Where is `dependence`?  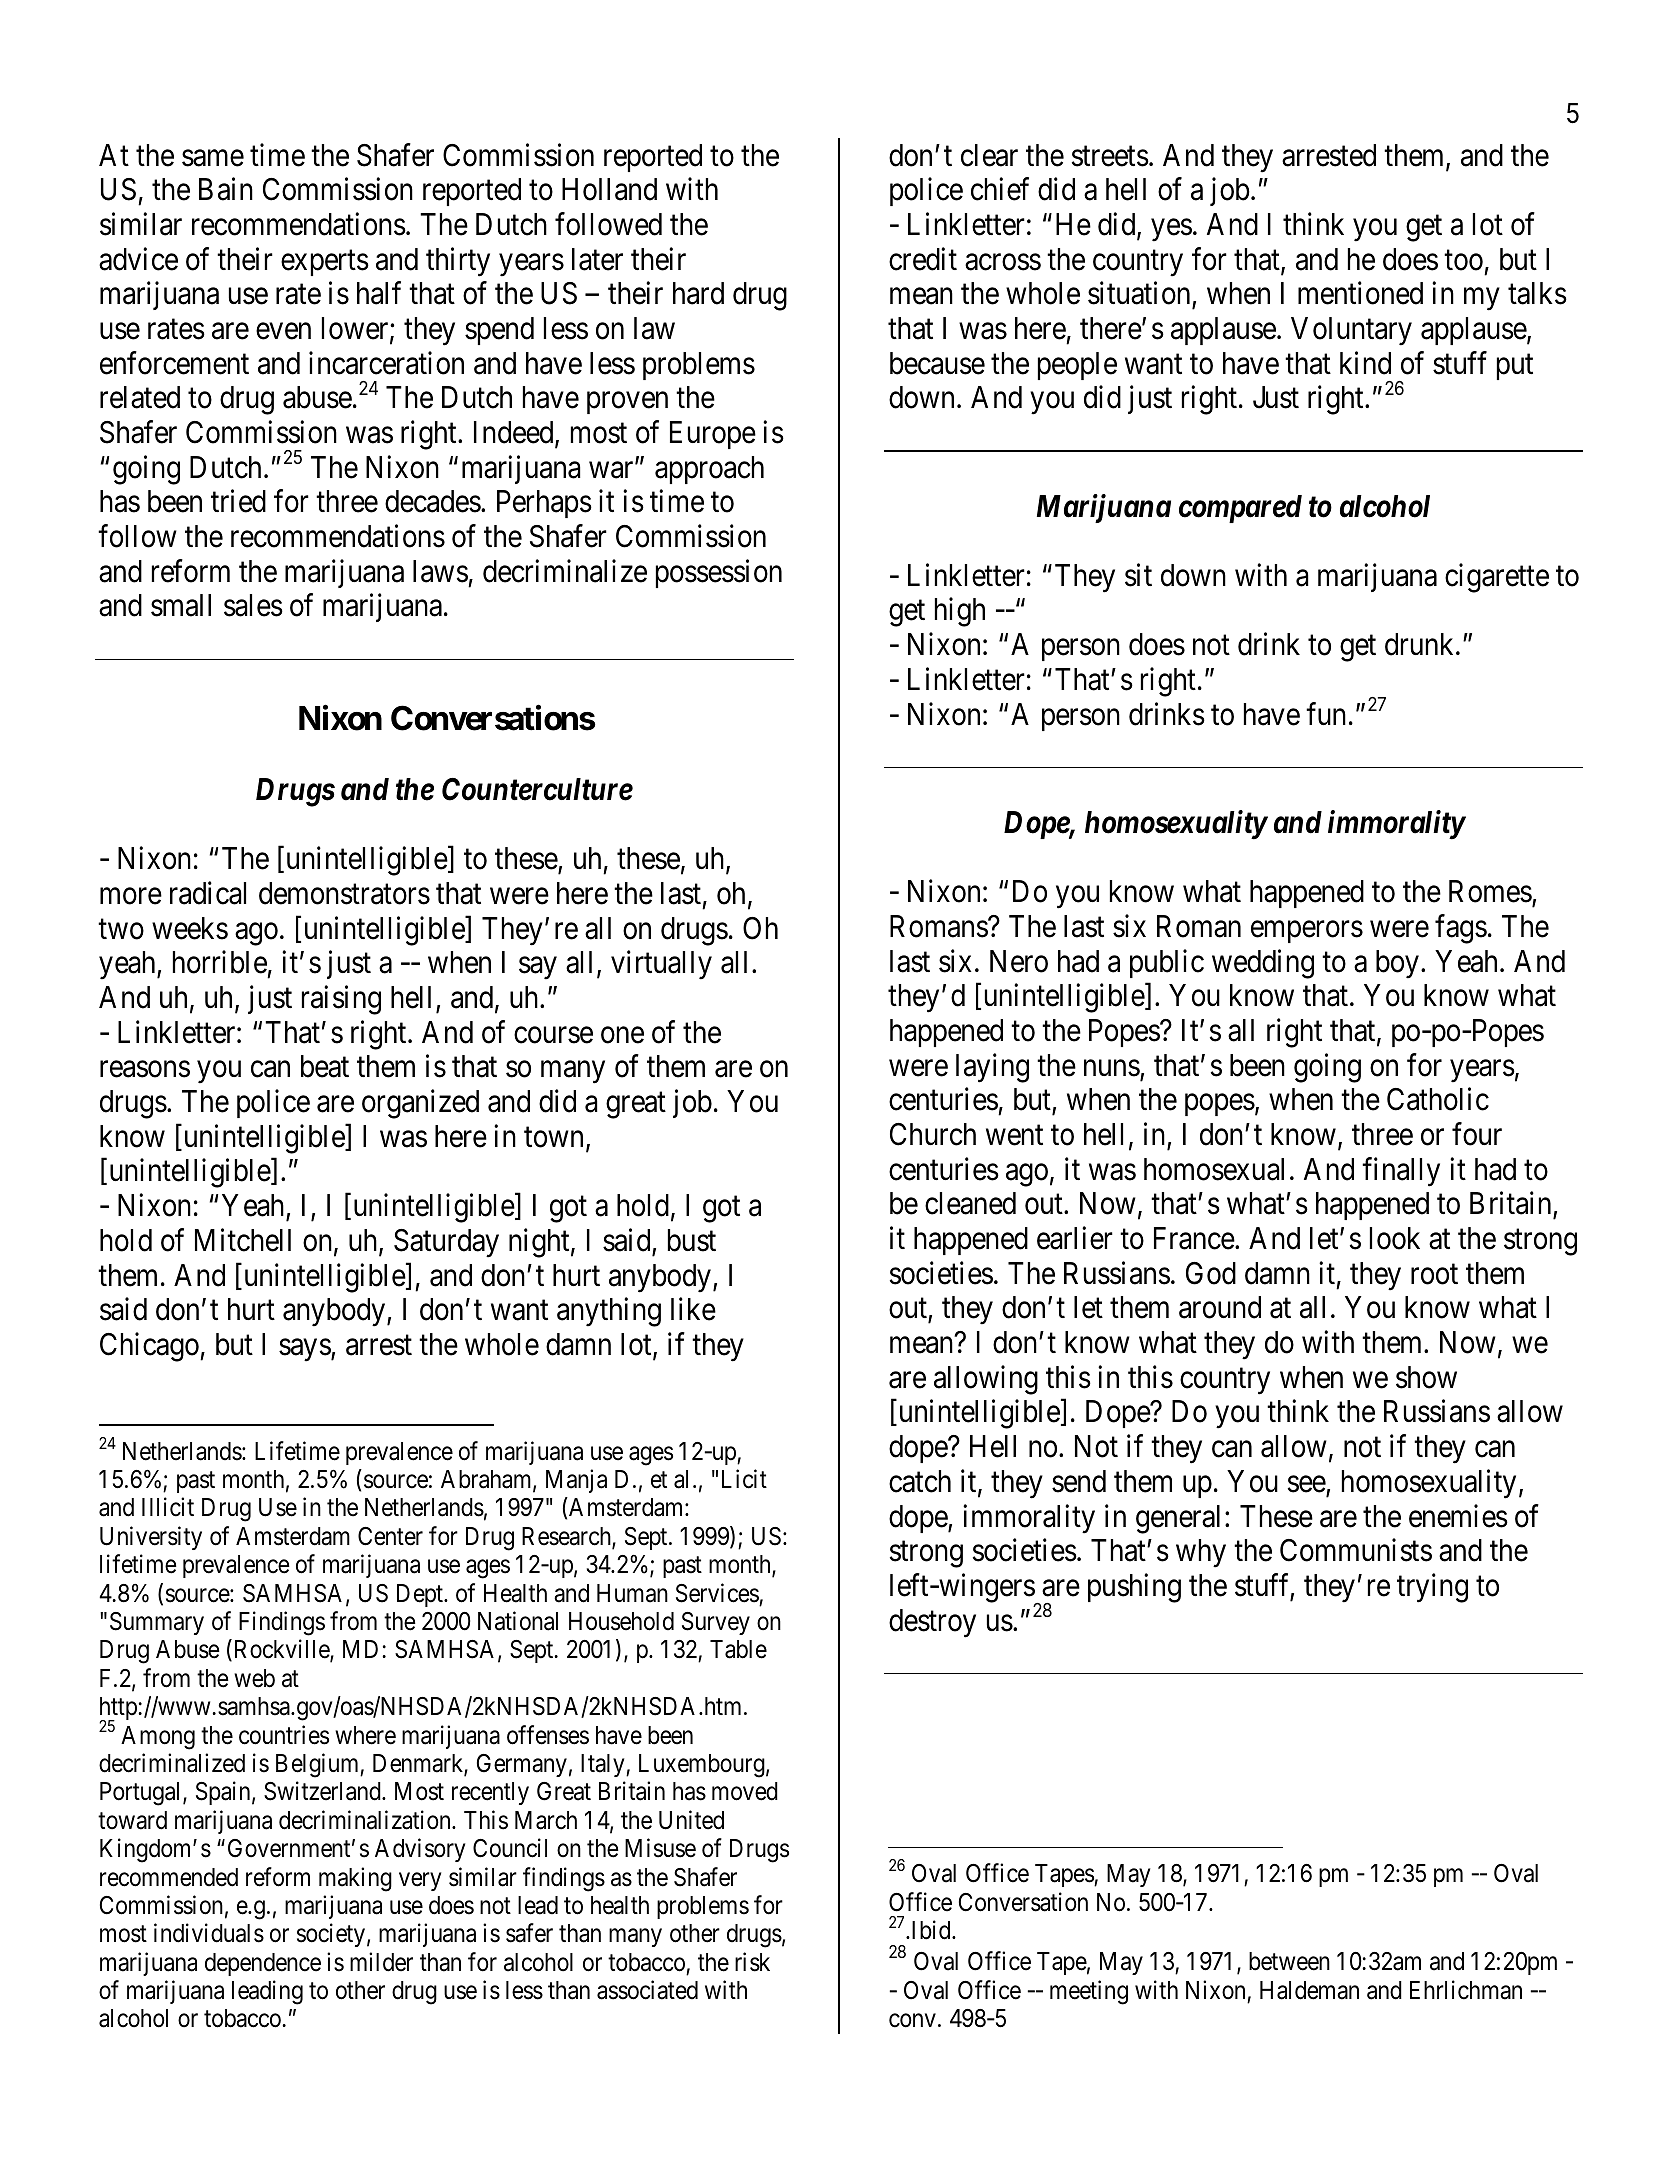
dependence is located at coordinates (263, 1964).
